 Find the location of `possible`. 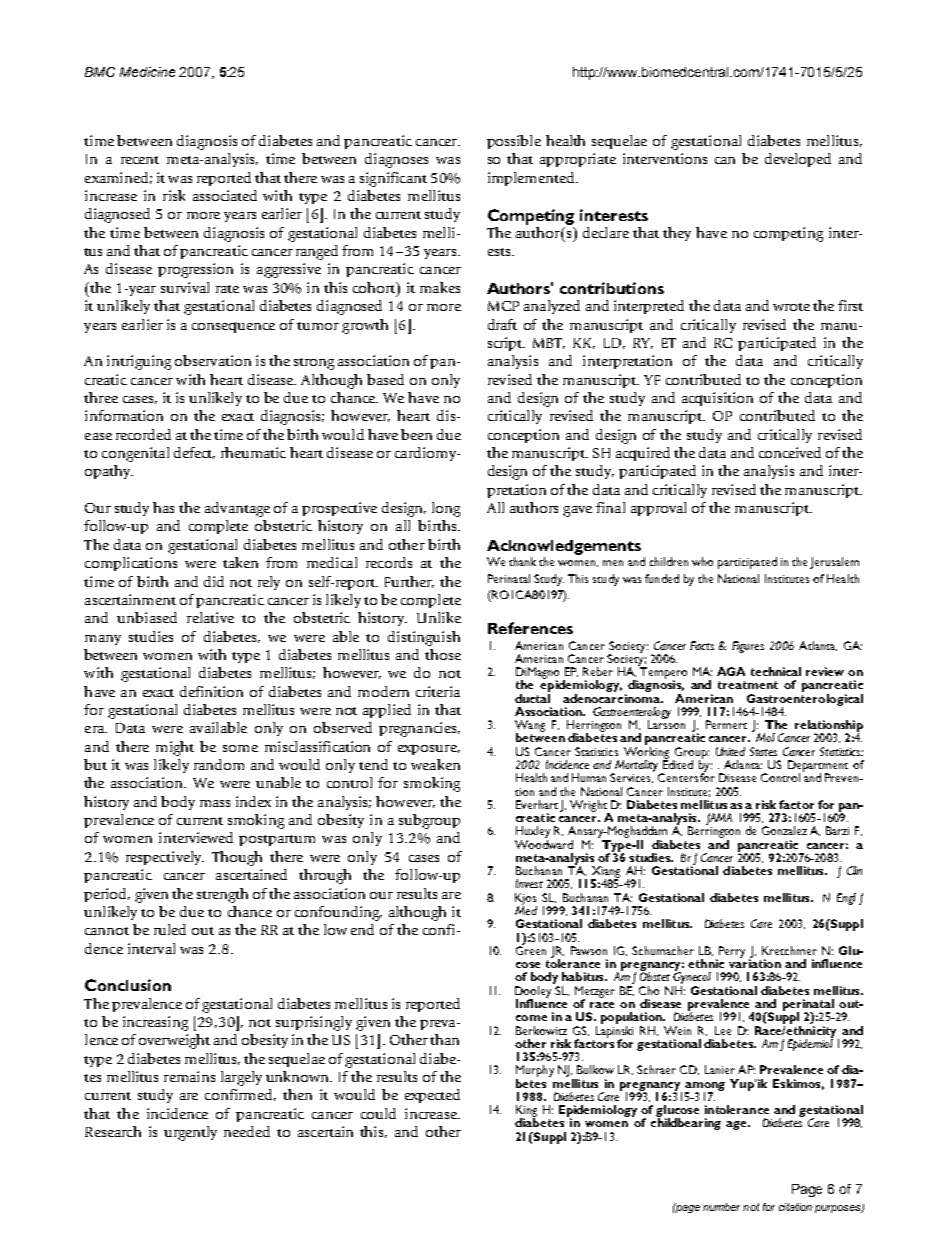

possible is located at coordinates (514, 142).
